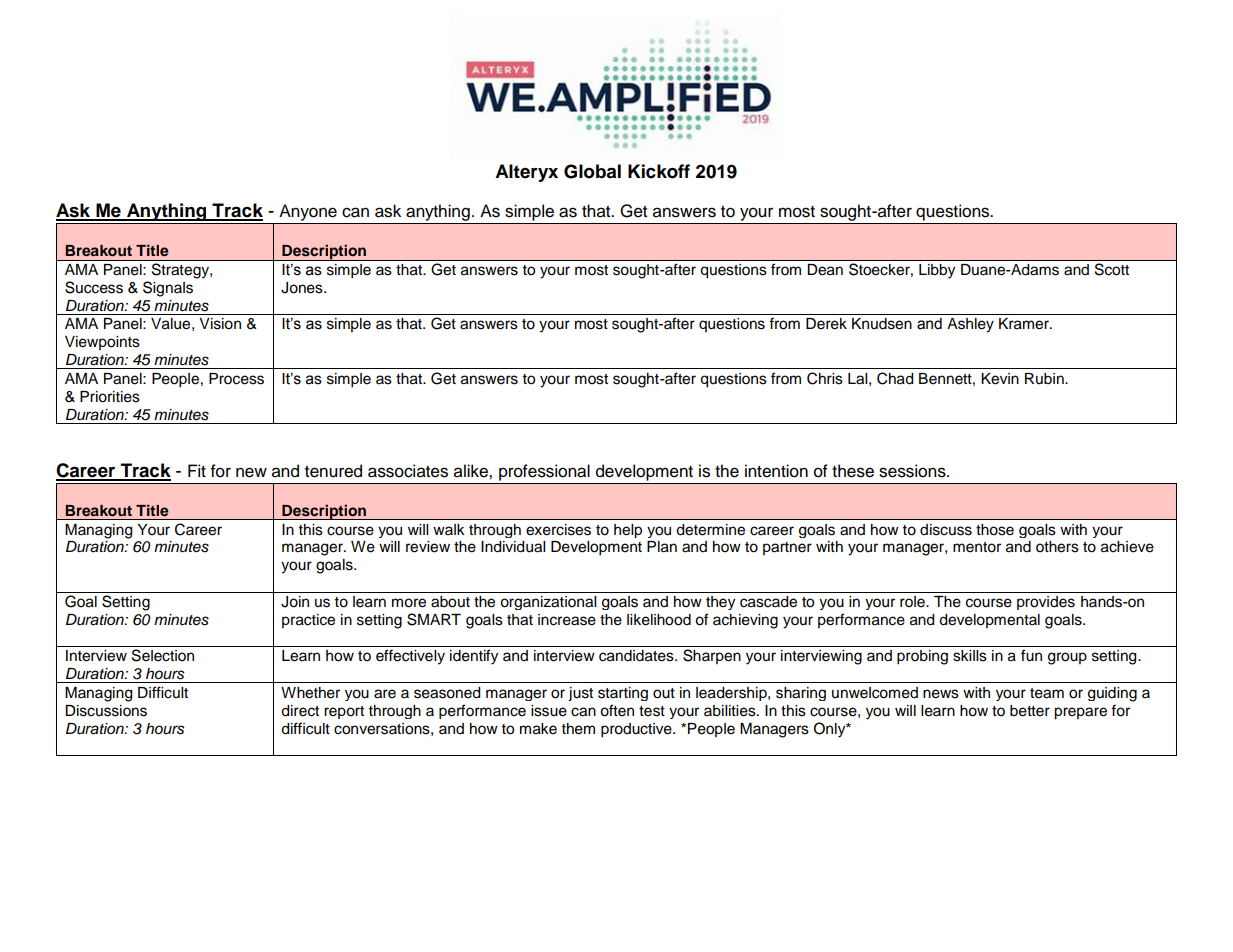 This page has width=1233, height=952. Describe the element at coordinates (1000, 379) in the page. I see `Kevin` at that location.
